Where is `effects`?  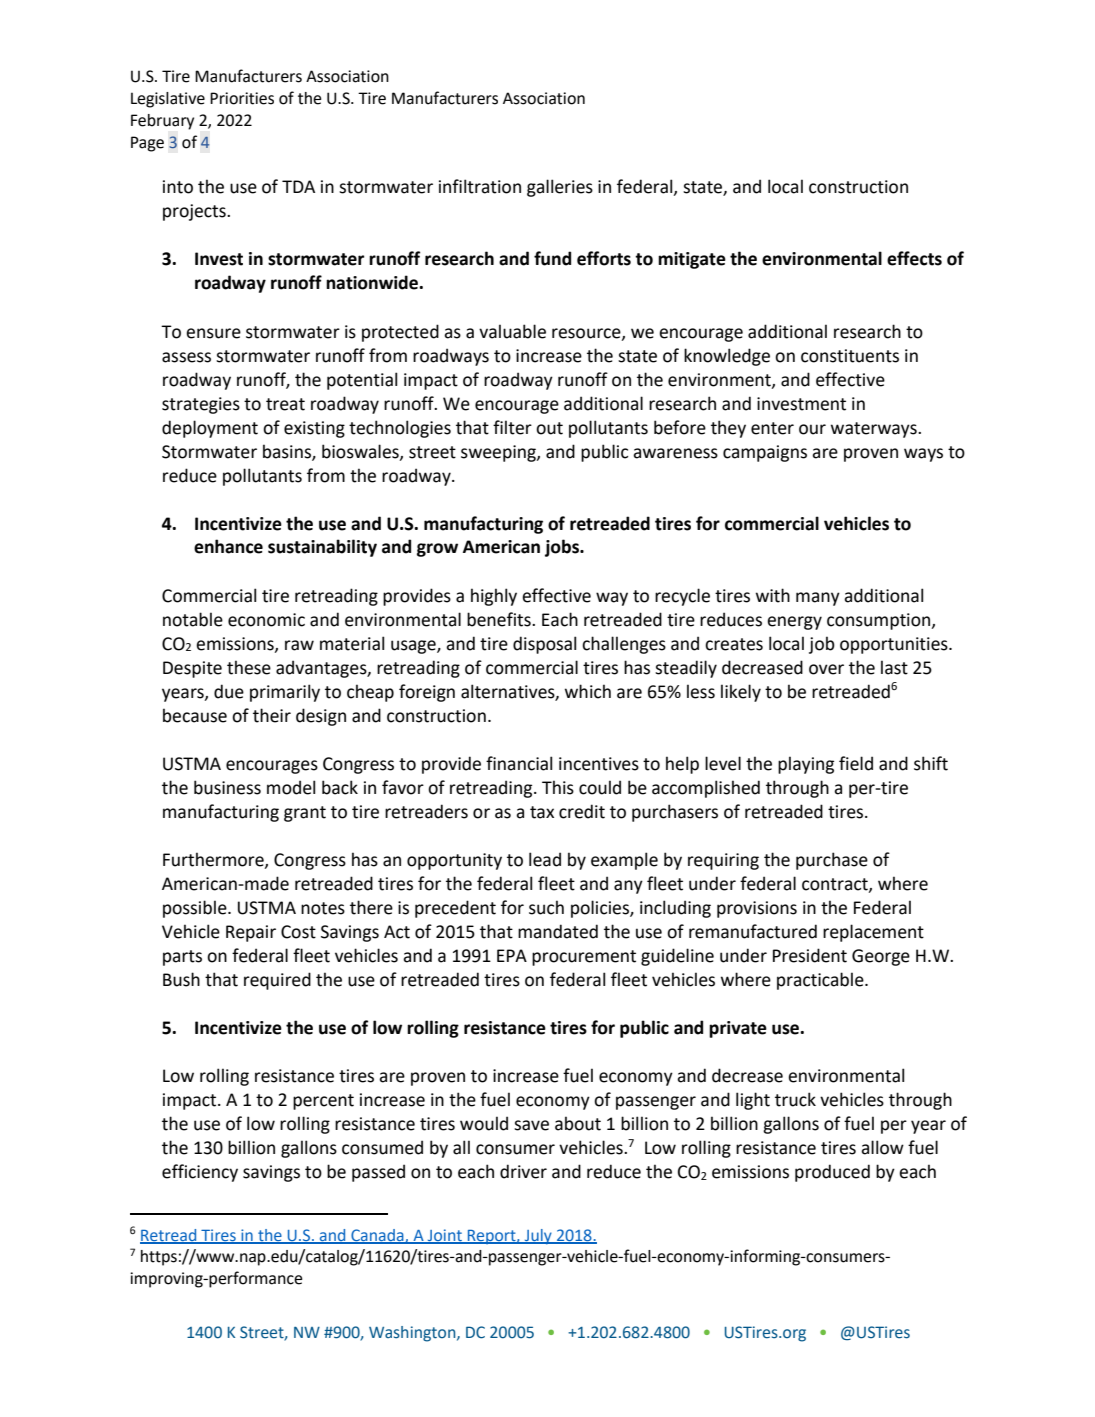
effects is located at coordinates (914, 258).
